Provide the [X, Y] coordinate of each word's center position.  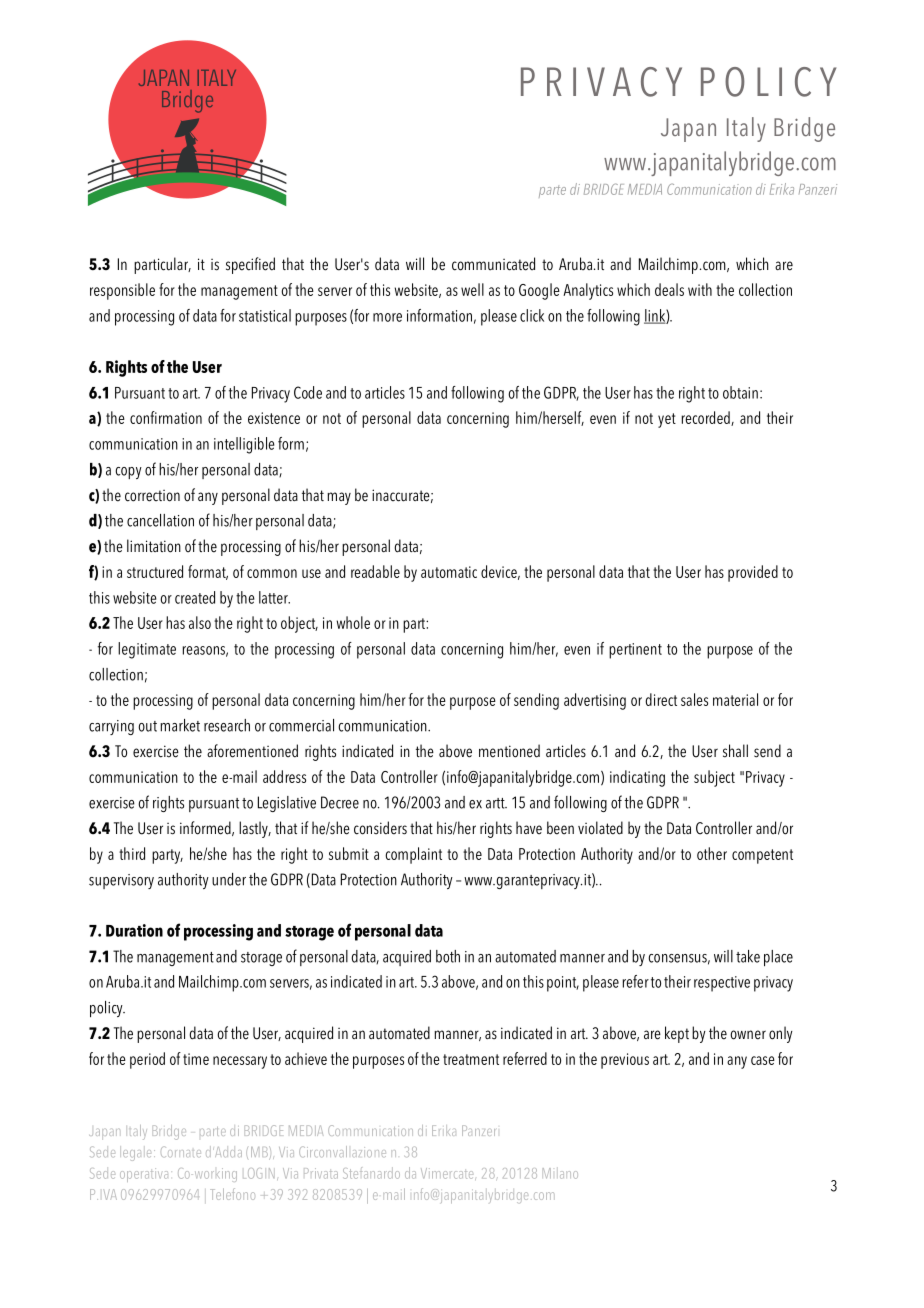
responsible [122, 291]
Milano [560, 1173]
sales [694, 699]
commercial [301, 725]
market [180, 725]
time [196, 1059]
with [700, 289]
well [472, 289]
